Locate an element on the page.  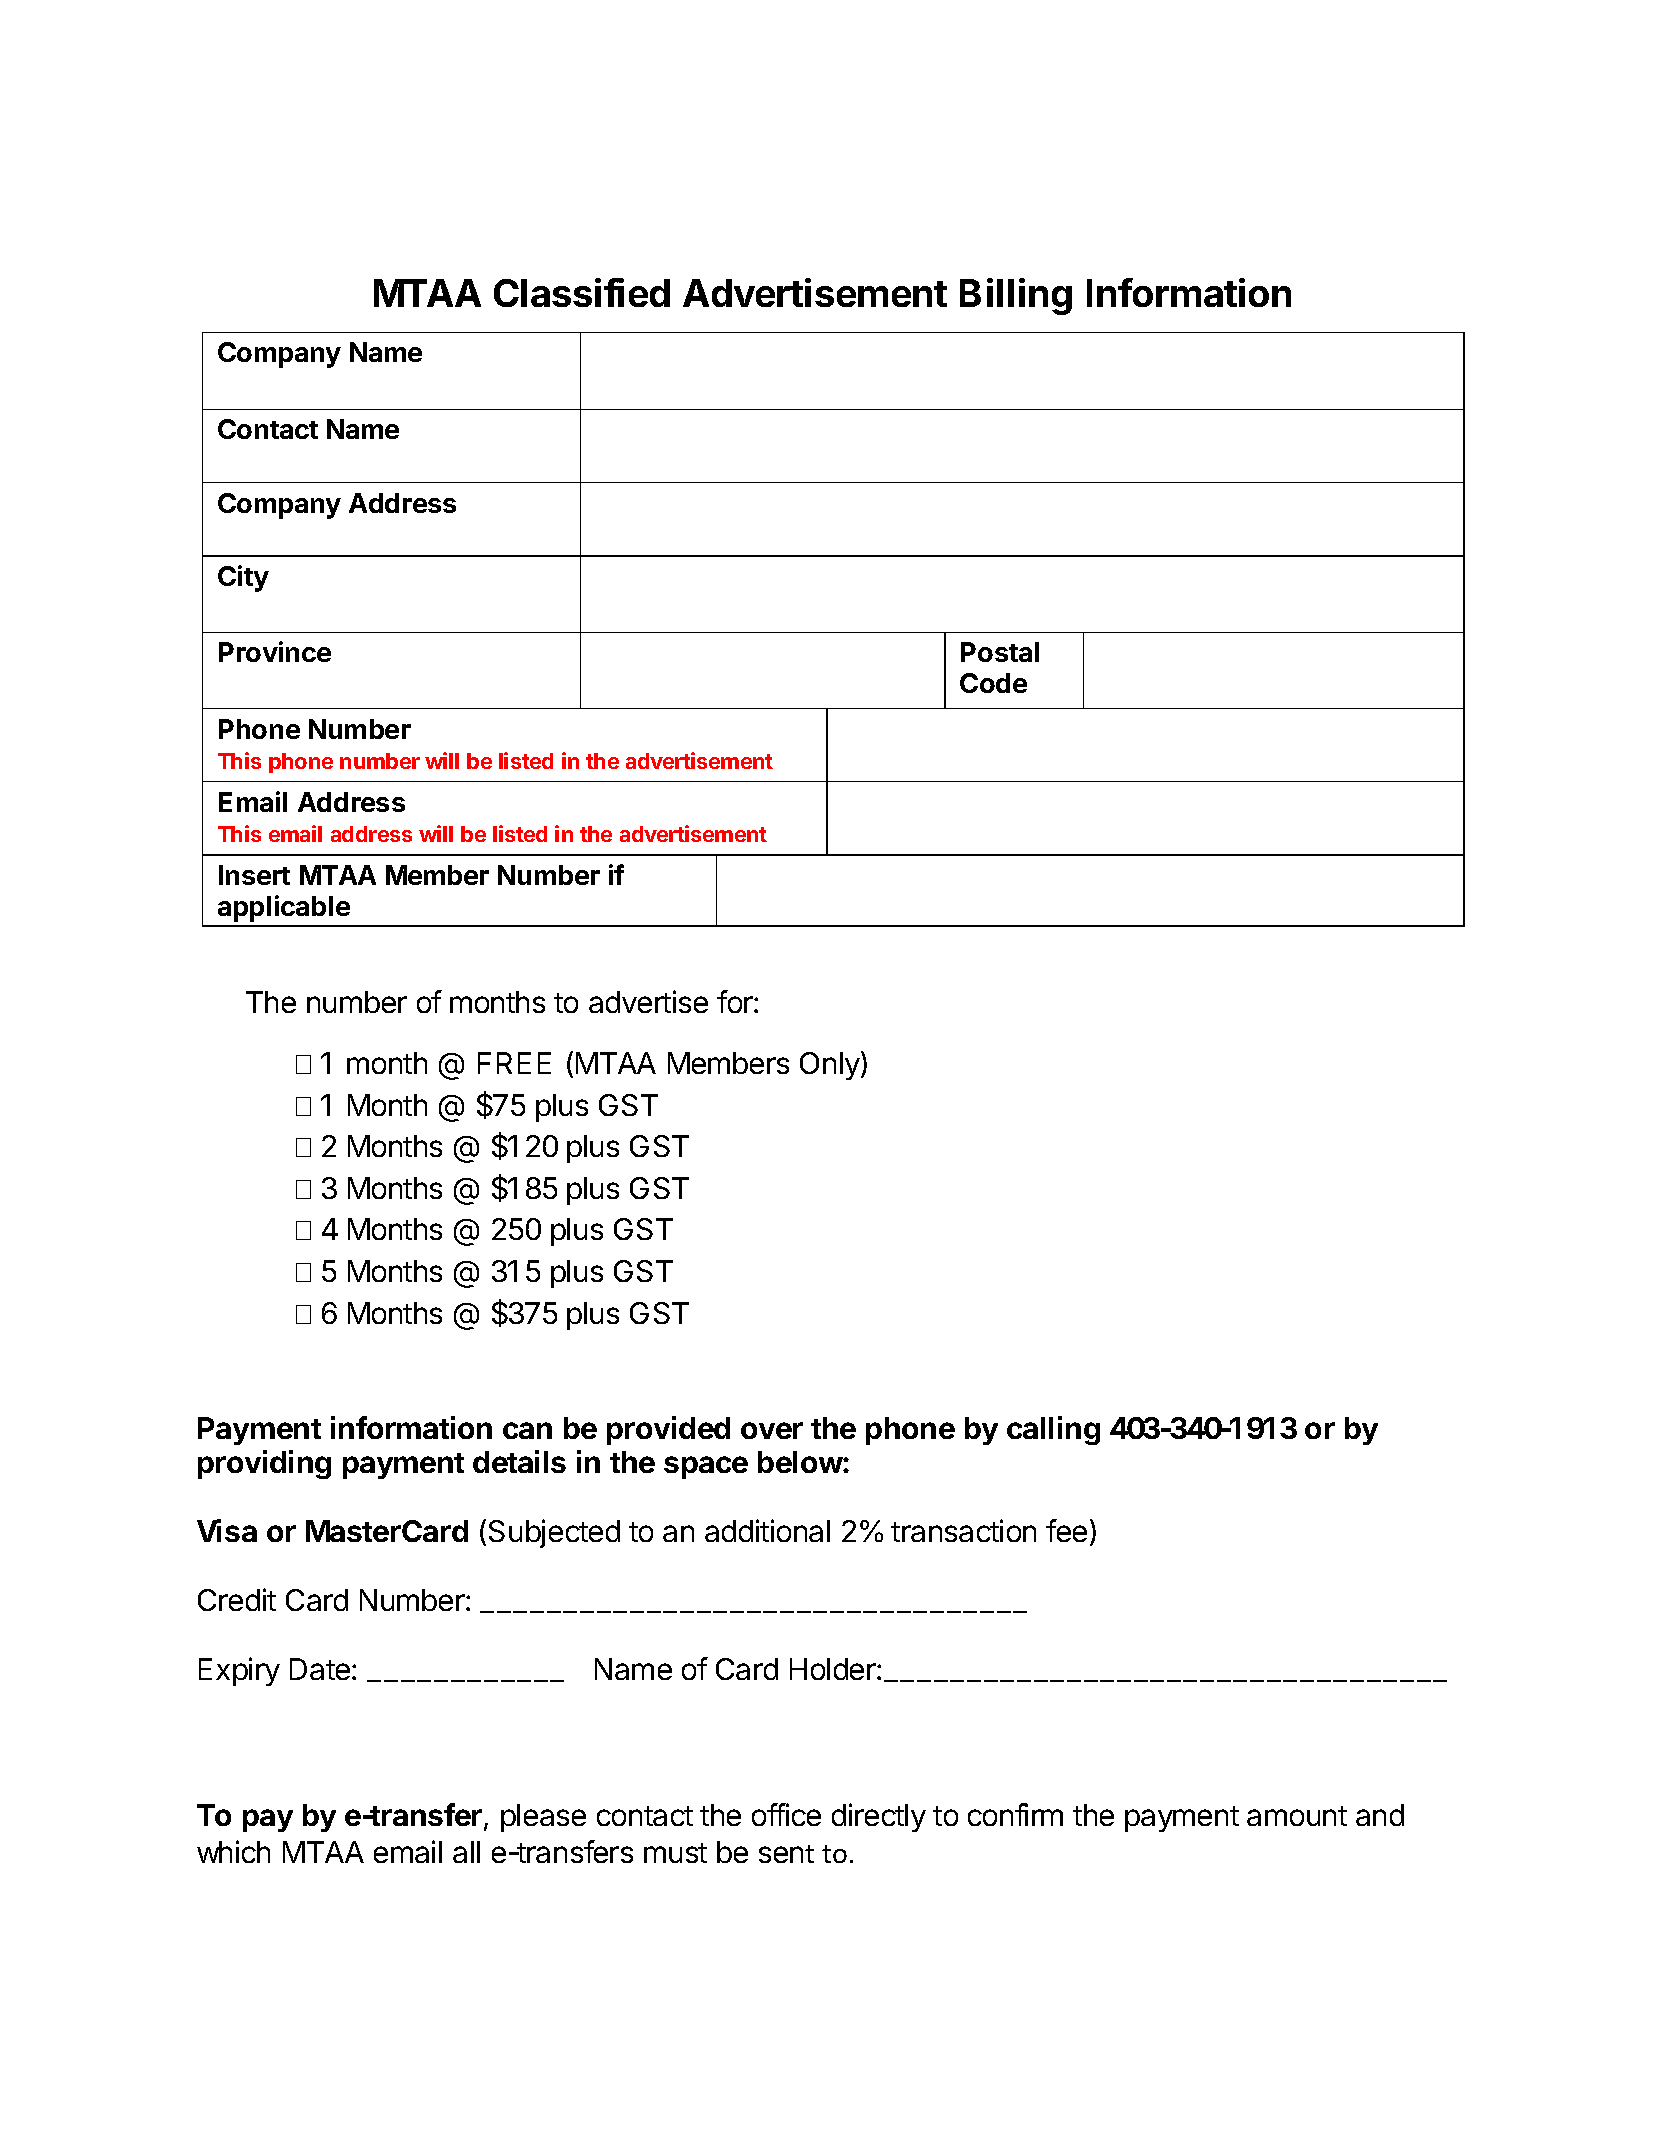
FREE is located at coordinates (514, 1063).
